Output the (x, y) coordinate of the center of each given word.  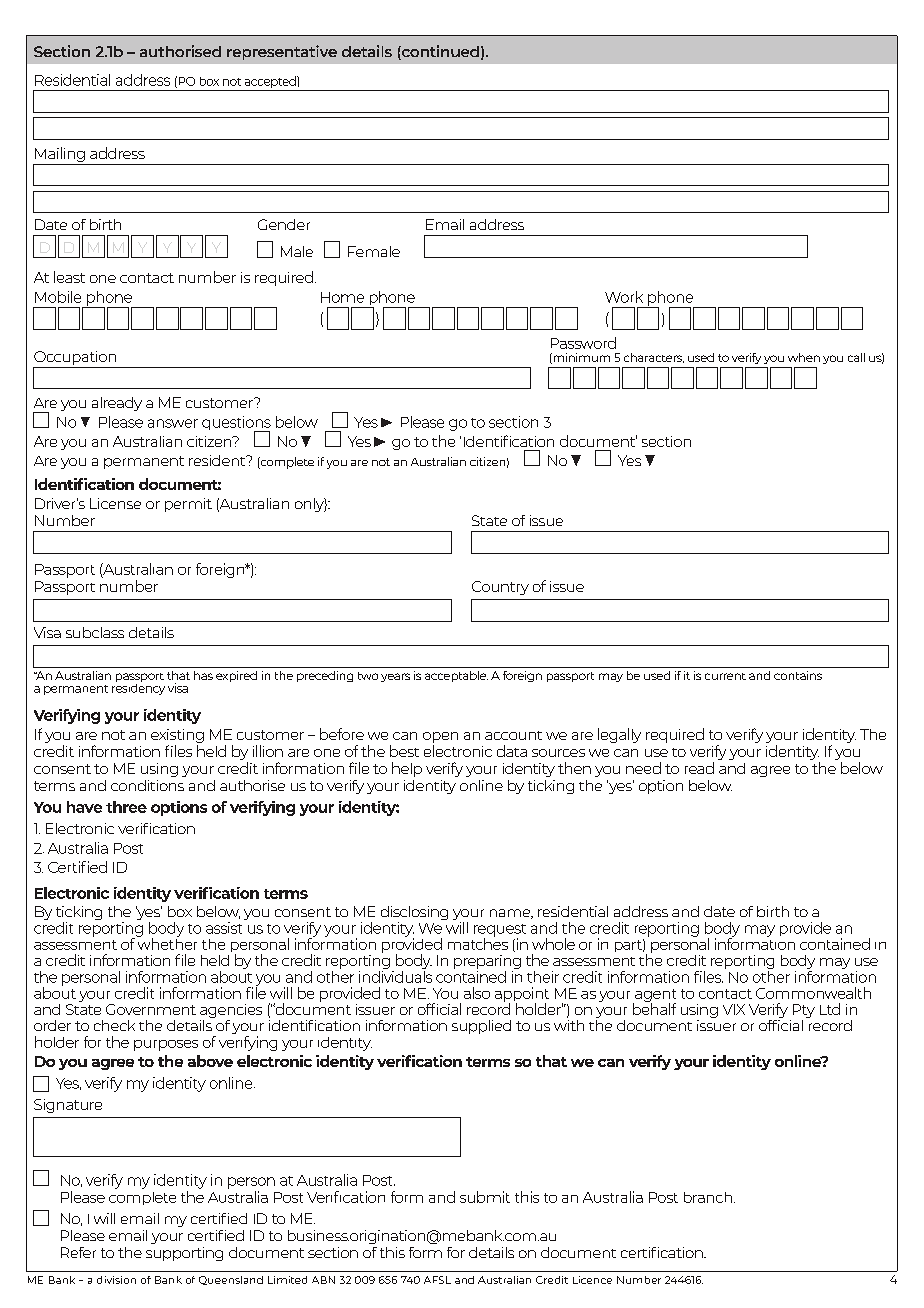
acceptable (456, 676)
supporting (184, 1254)
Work (624, 297)
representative (282, 52)
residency (138, 688)
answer (173, 423)
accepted (271, 82)
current (725, 676)
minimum (580, 358)
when (804, 357)
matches (478, 943)
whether (167, 943)
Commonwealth (813, 993)
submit (485, 1197)
